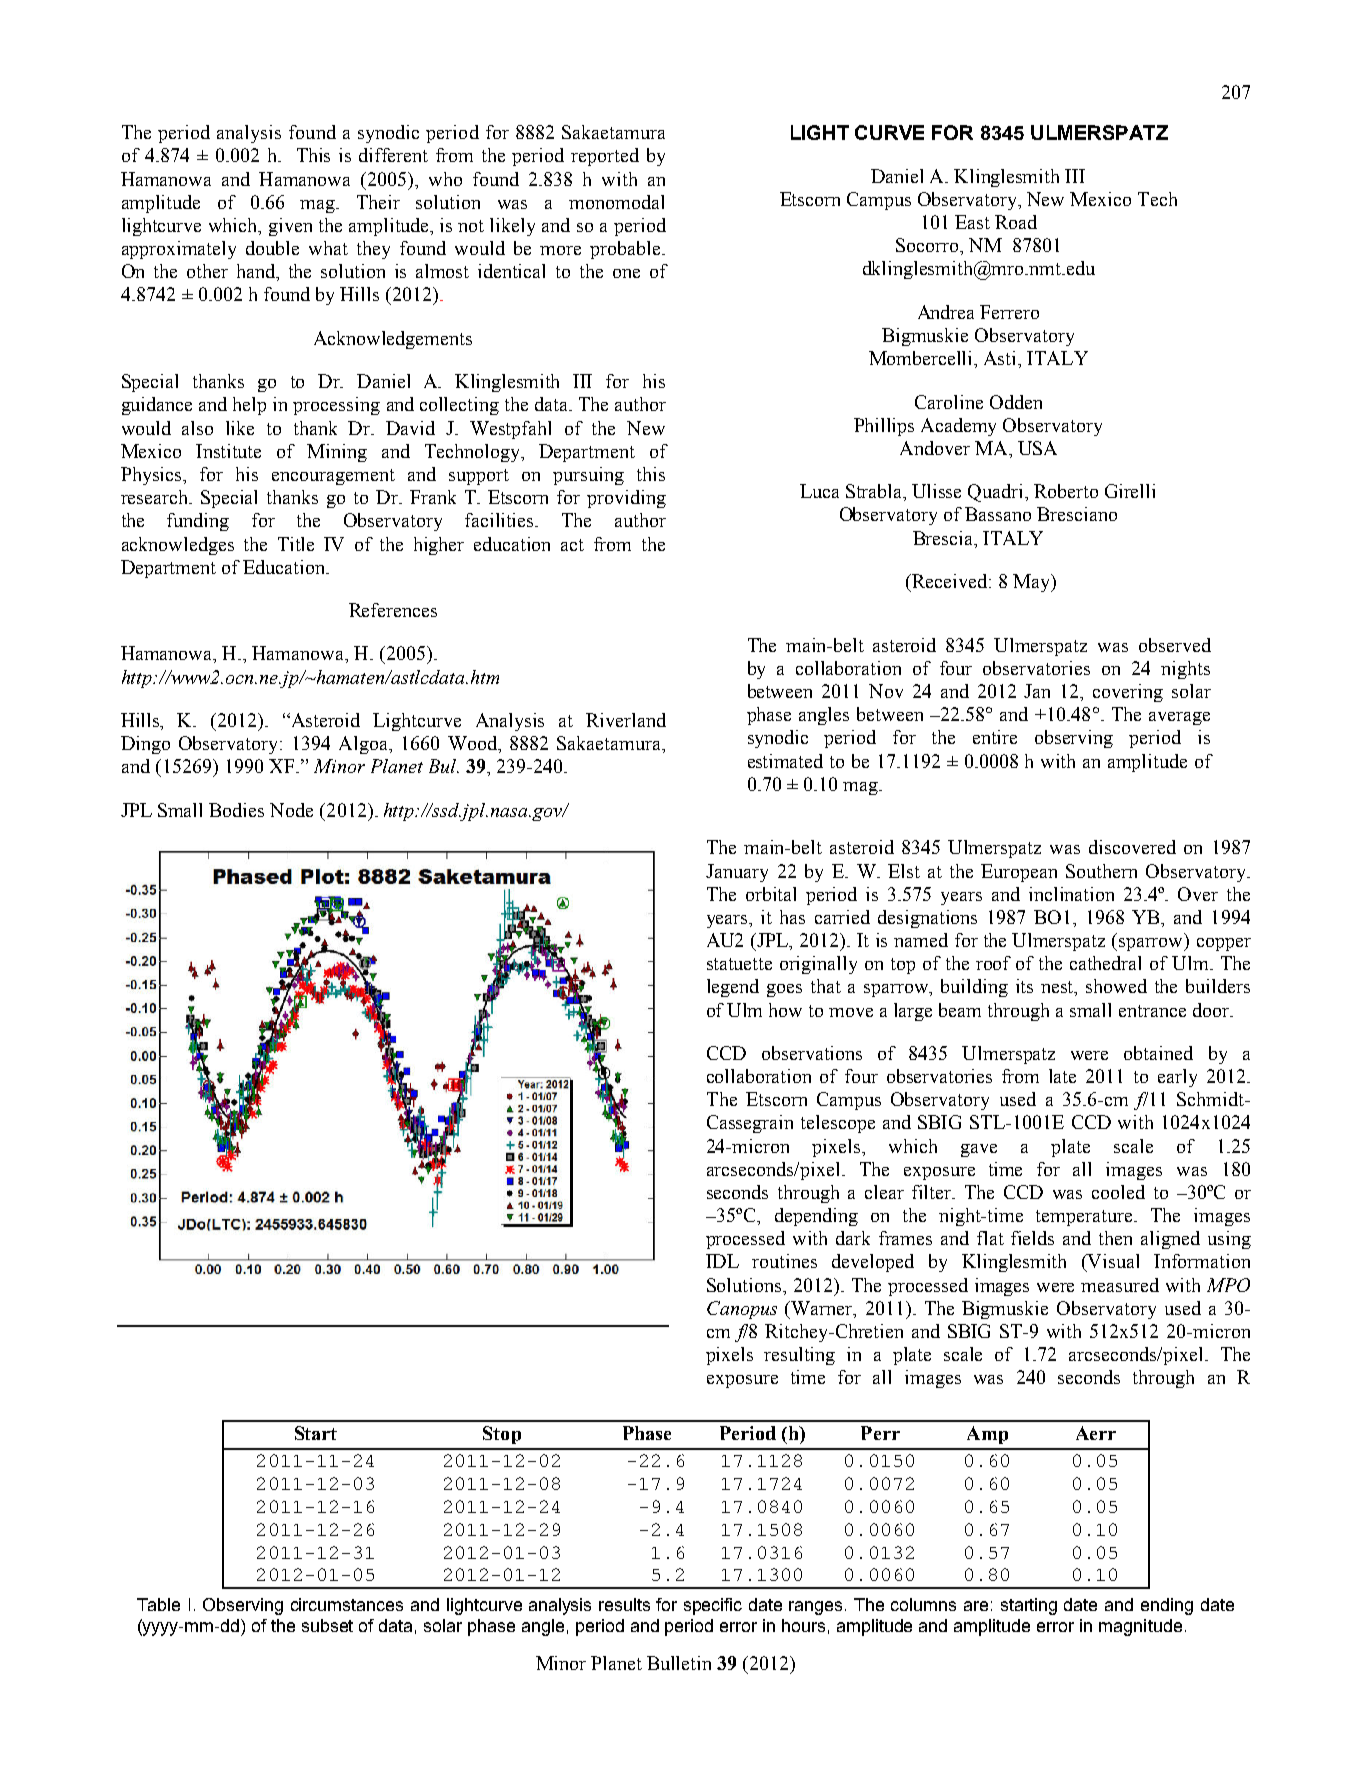 This document has width=1372, height=1775. Describe the element at coordinates (1175, 645) in the document. I see `observed` at that location.
